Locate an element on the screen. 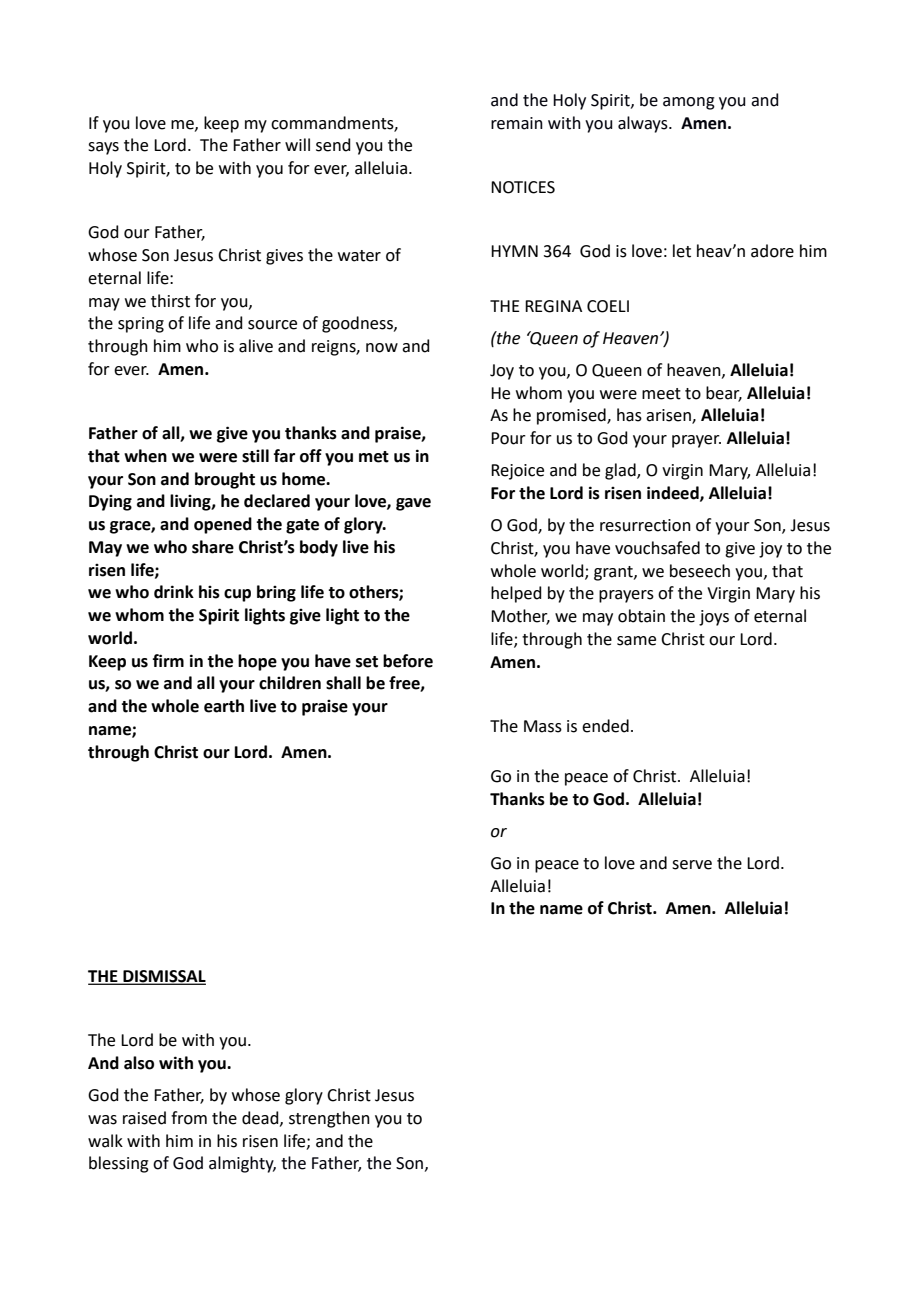  says is located at coordinates (103, 148).
